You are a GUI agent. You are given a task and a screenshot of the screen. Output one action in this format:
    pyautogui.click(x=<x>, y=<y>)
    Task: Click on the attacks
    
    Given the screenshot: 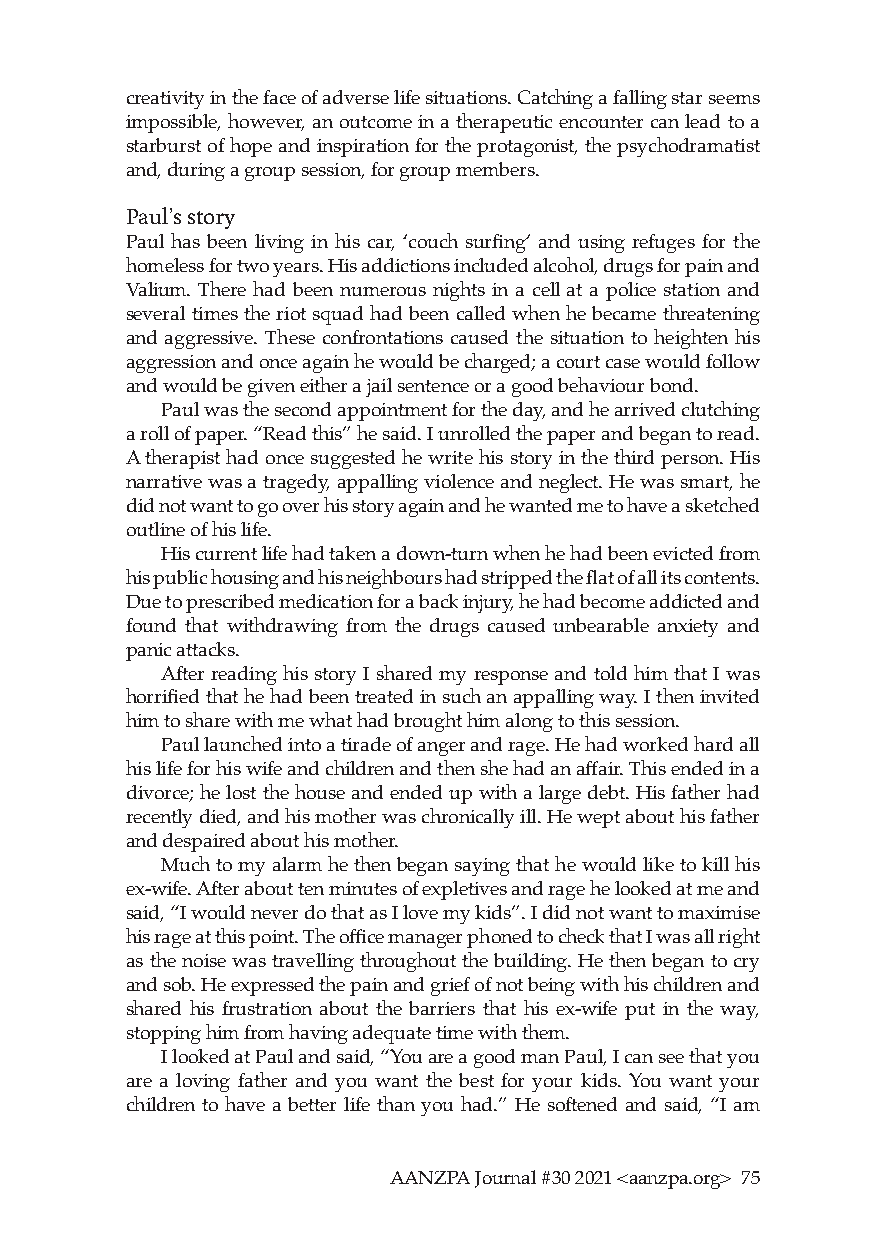 What is the action you would take?
    pyautogui.click(x=207, y=649)
